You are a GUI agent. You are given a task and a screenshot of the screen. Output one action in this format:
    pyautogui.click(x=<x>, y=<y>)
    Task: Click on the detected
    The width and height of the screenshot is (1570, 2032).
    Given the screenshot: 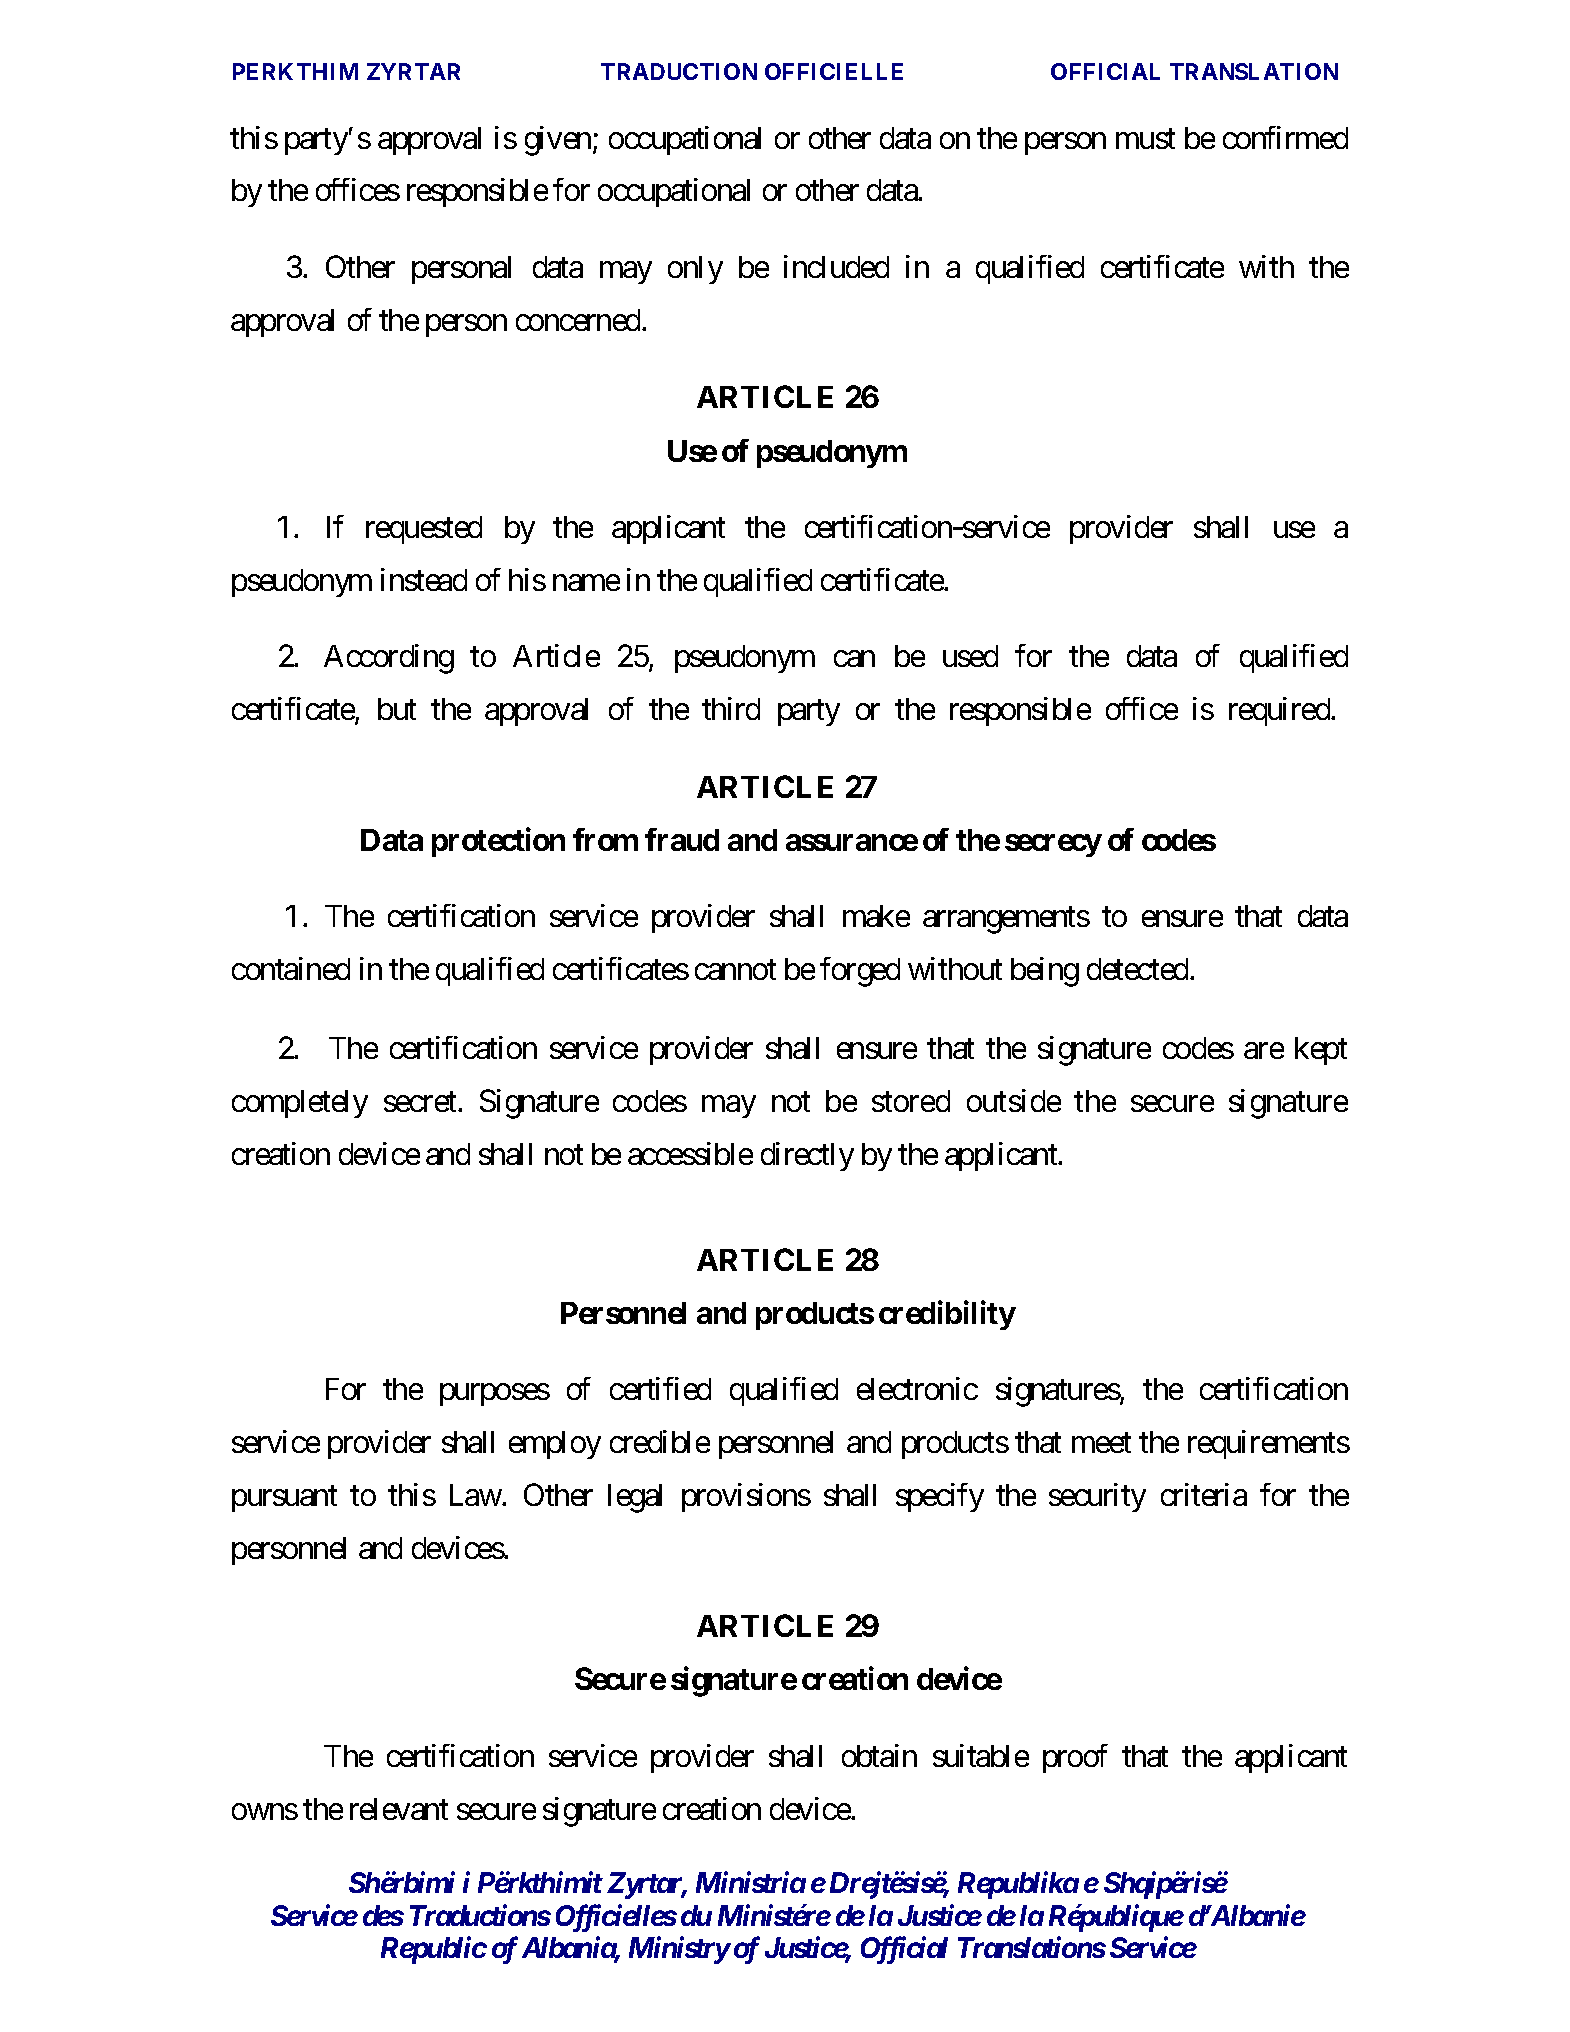 What is the action you would take?
    pyautogui.click(x=1137, y=969)
